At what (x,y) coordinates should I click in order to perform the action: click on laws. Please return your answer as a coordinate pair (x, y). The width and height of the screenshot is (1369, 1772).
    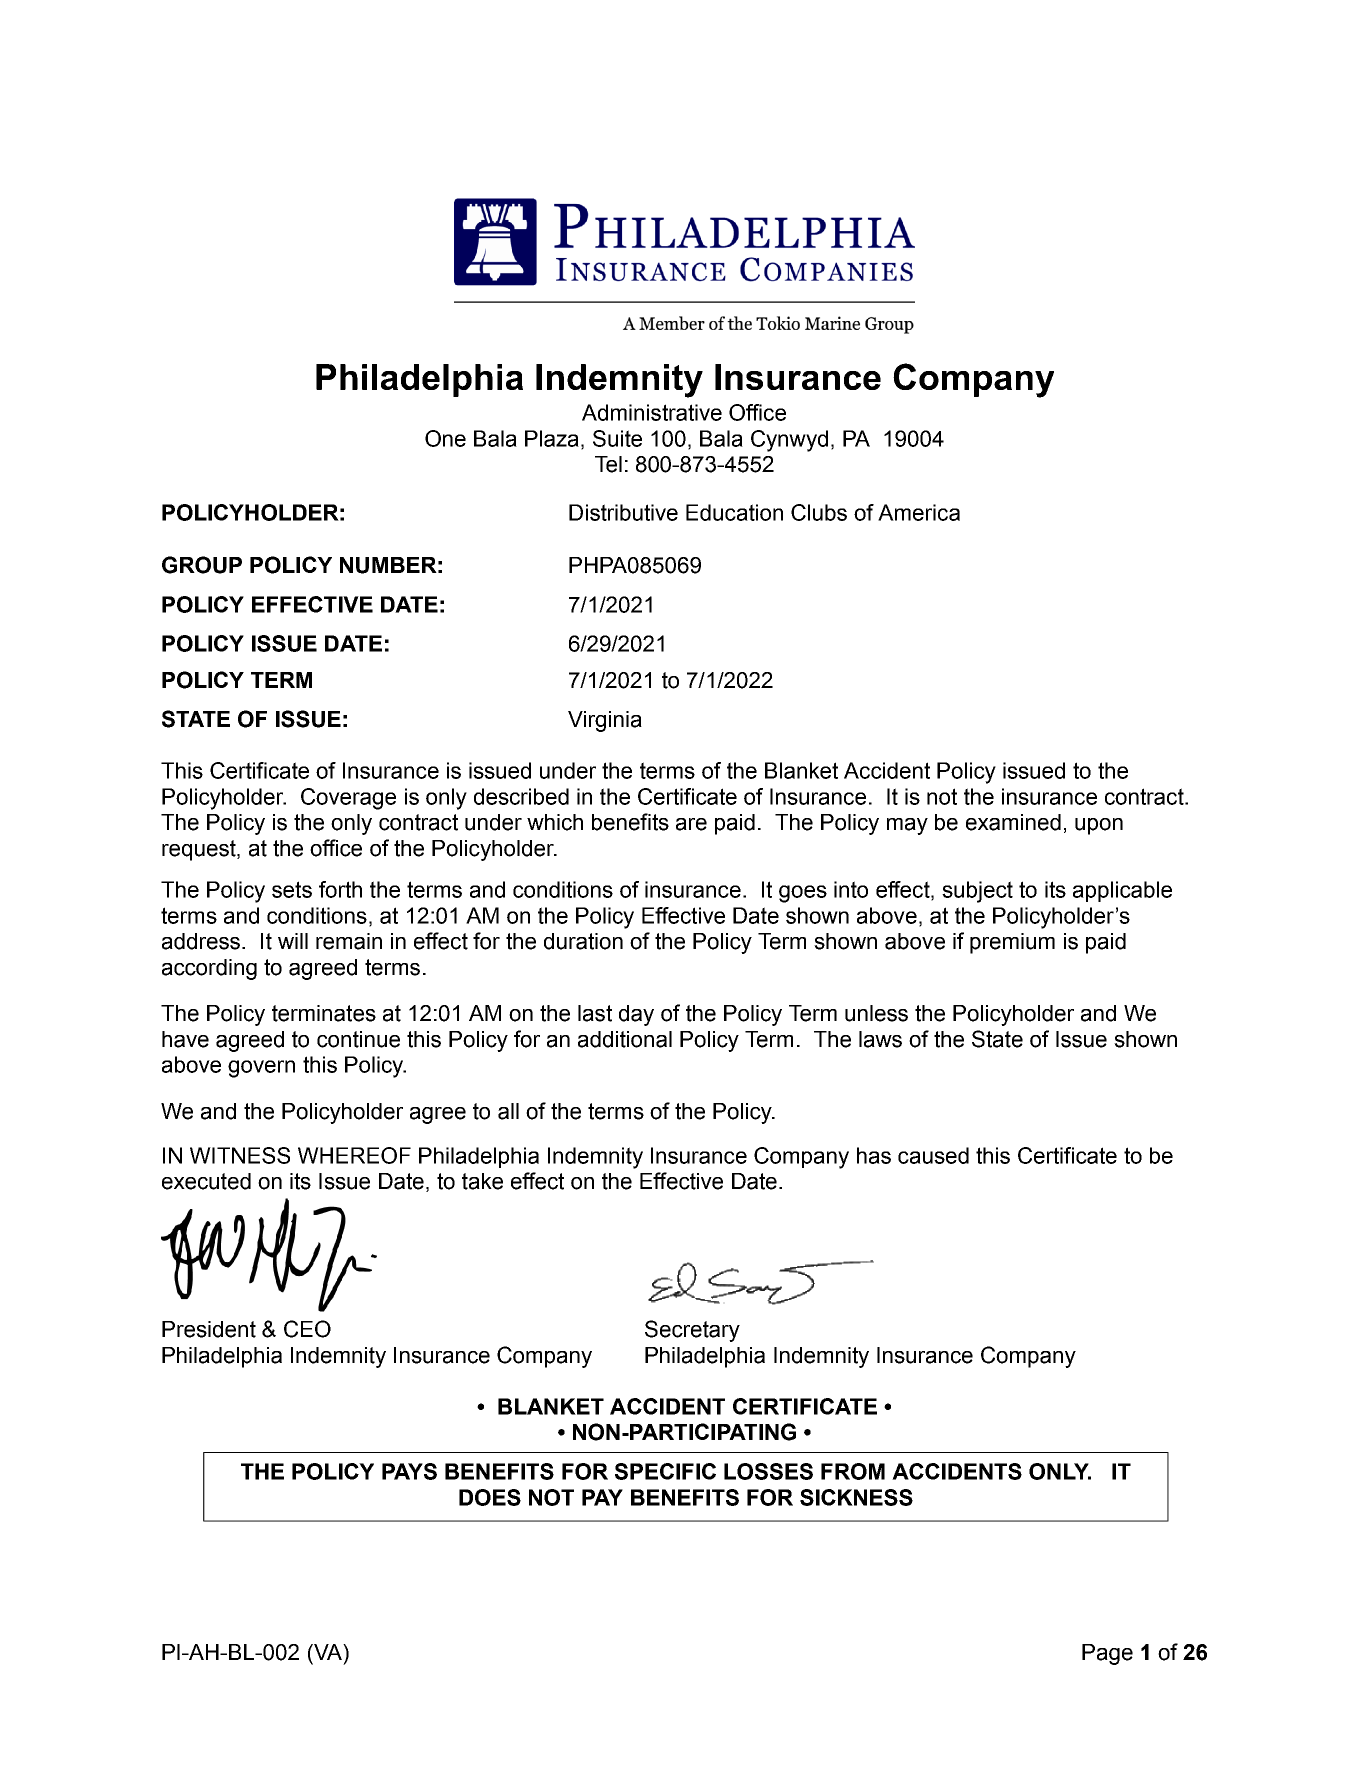
    Looking at the image, I should click on (880, 1039).
